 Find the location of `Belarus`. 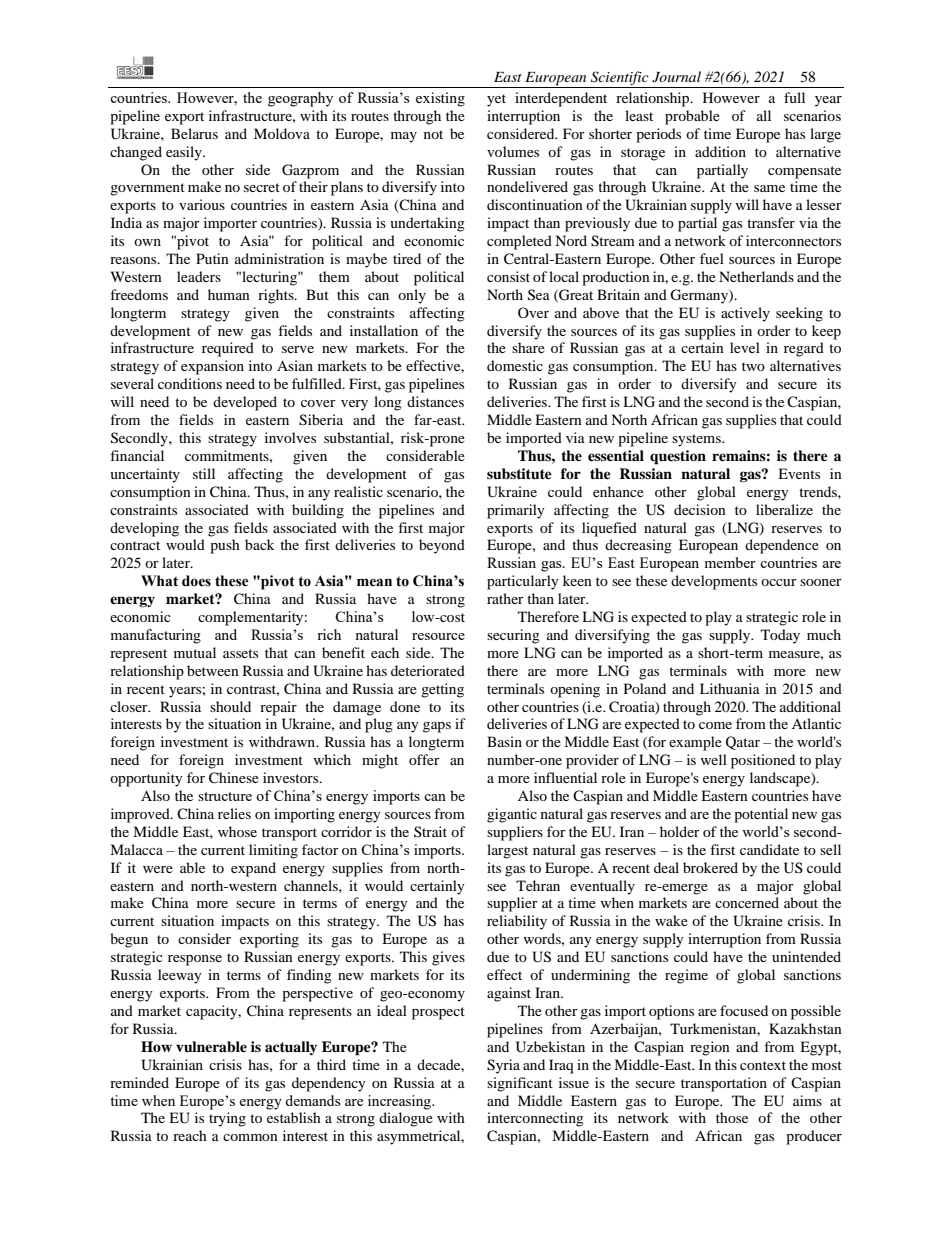

Belarus is located at coordinates (194, 133).
